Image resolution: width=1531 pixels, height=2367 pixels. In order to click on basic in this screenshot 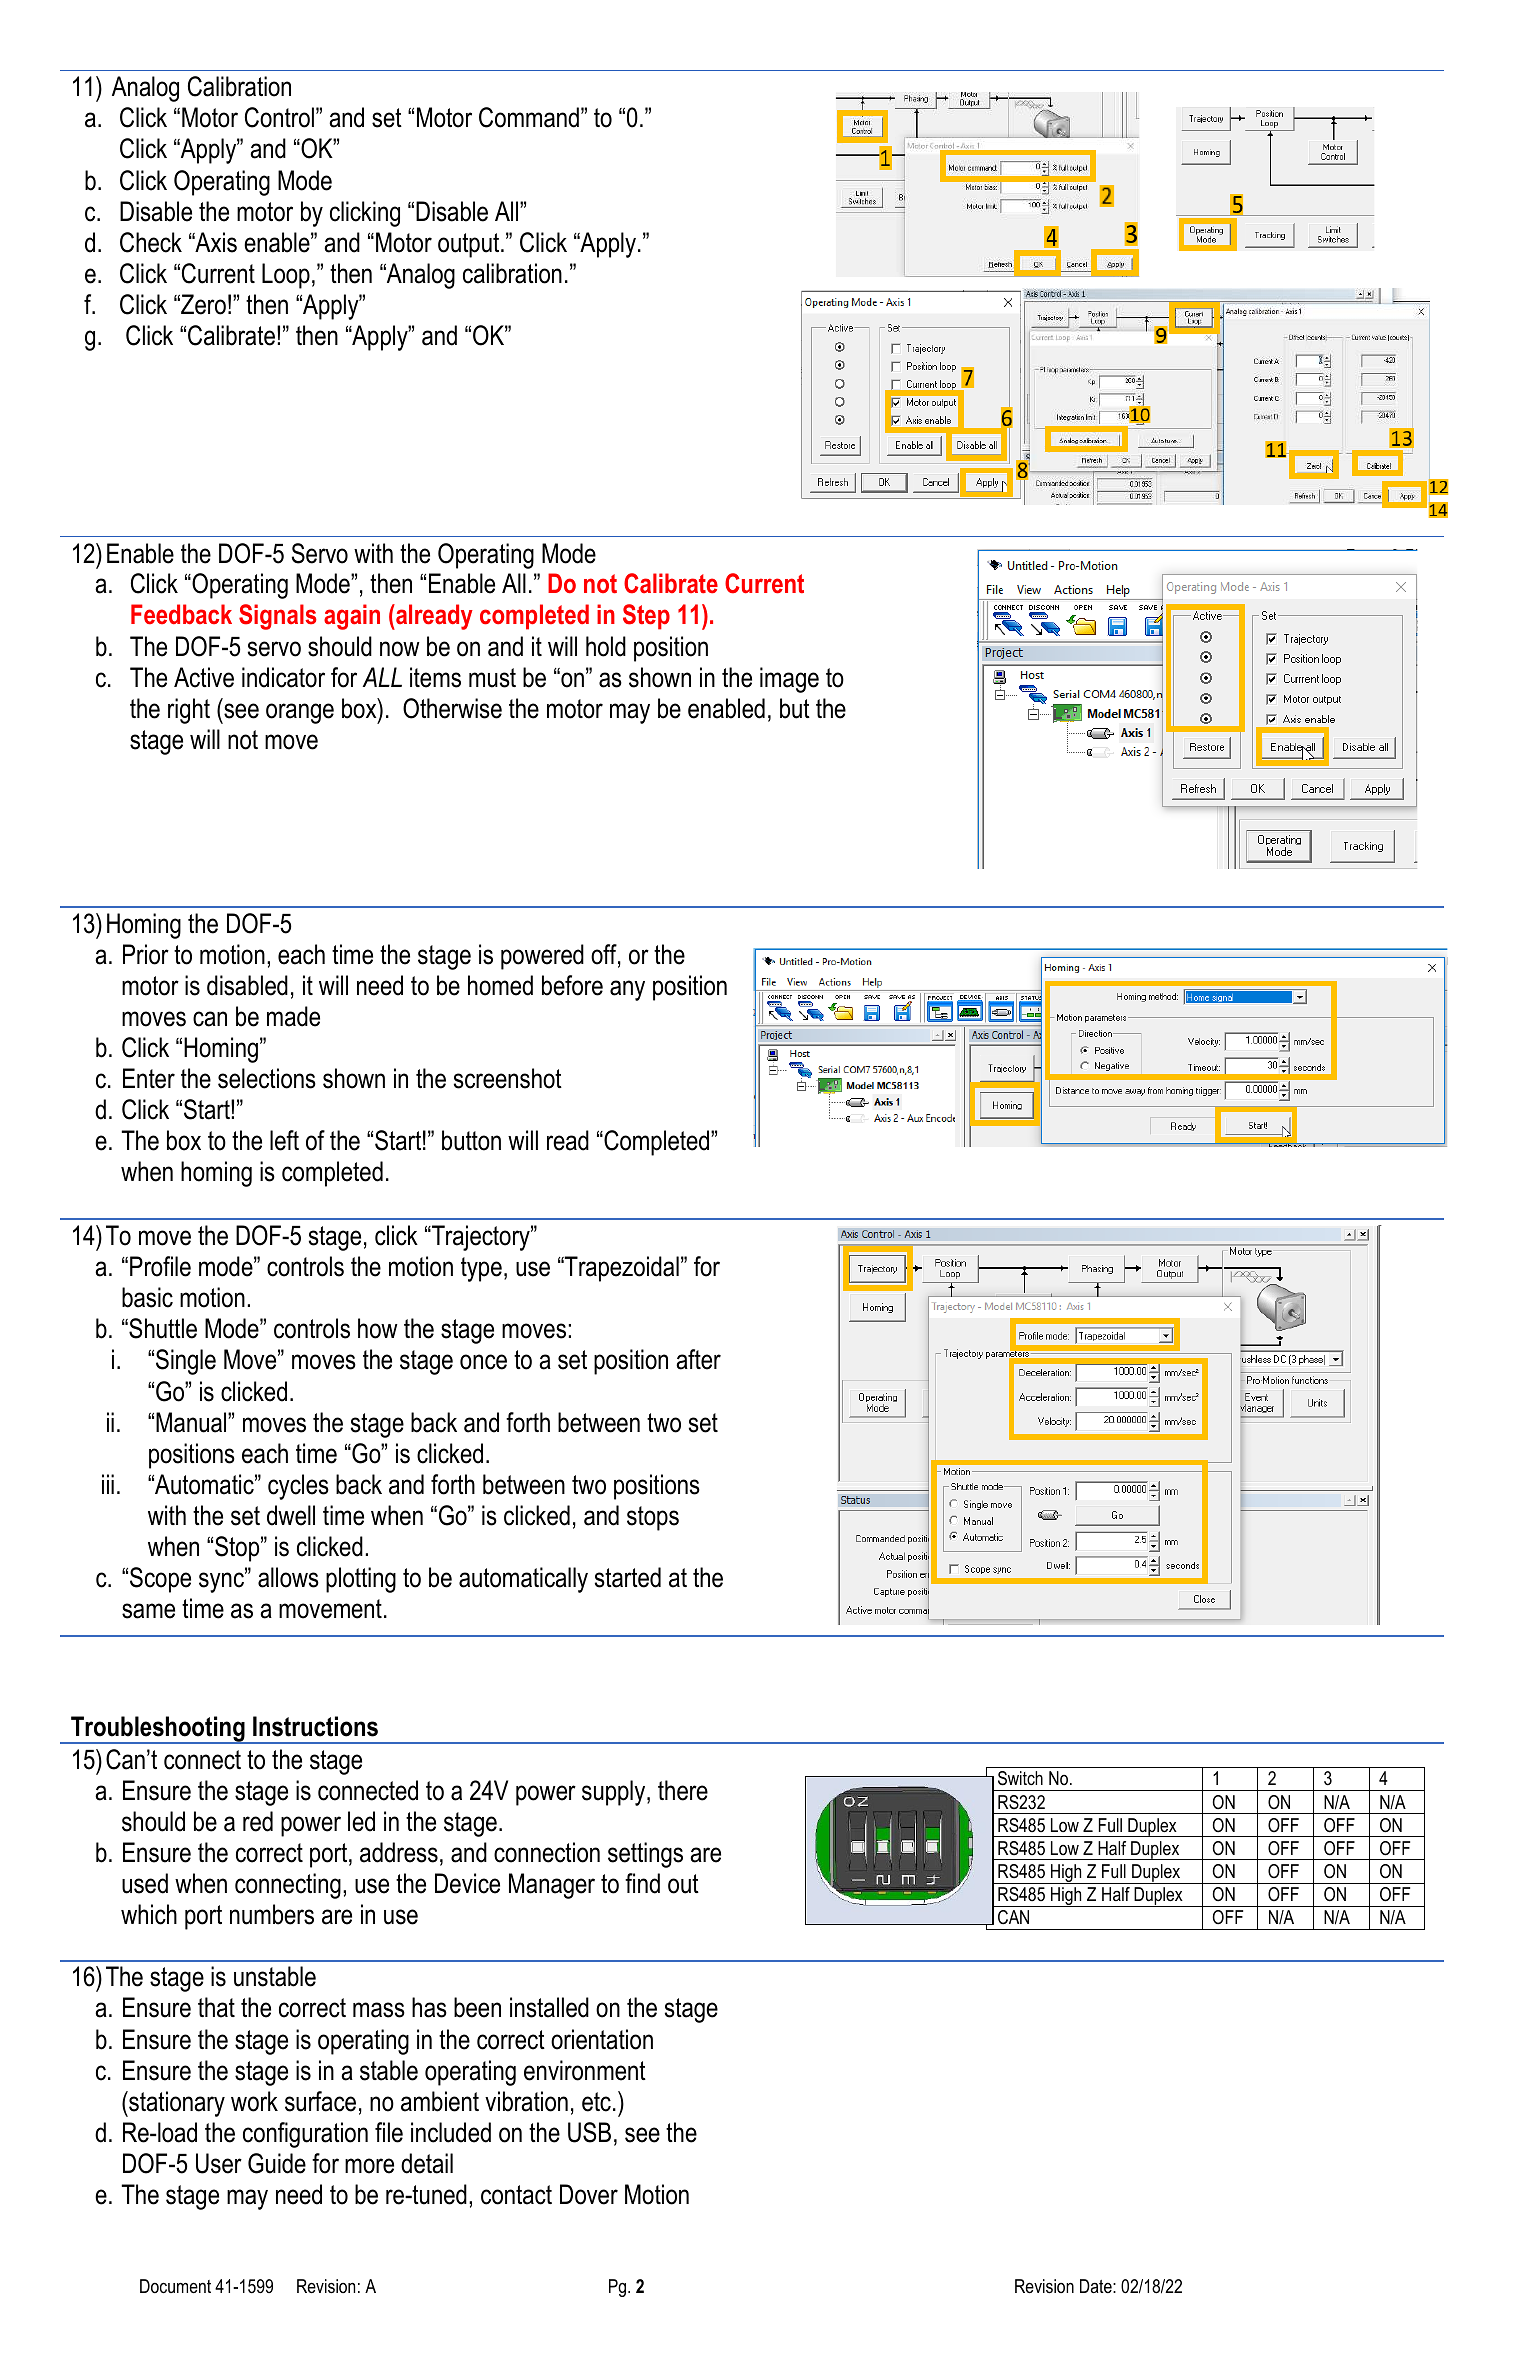, I will do `click(147, 1297)`.
